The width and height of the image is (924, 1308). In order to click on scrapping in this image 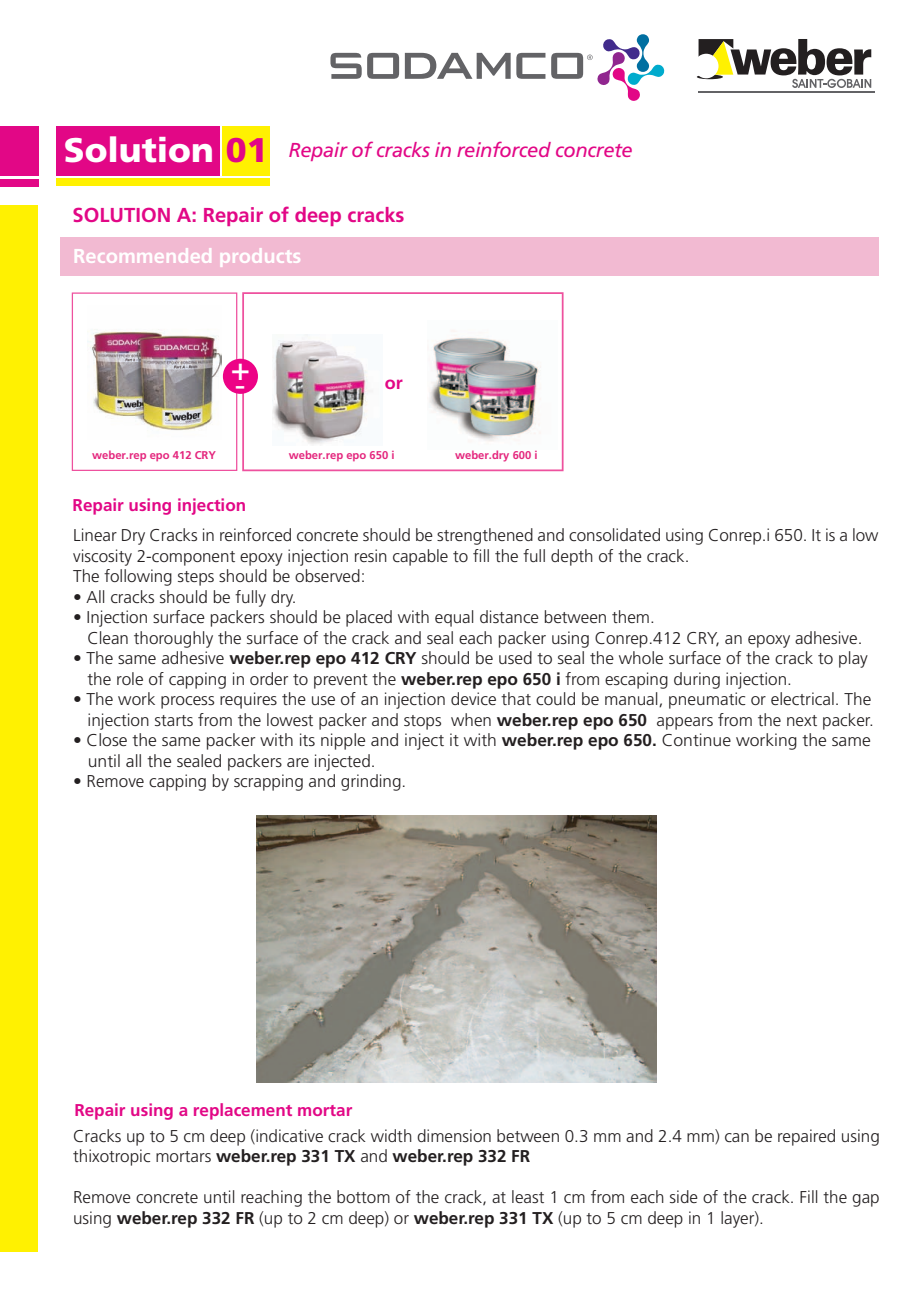, I will do `click(268, 782)`.
